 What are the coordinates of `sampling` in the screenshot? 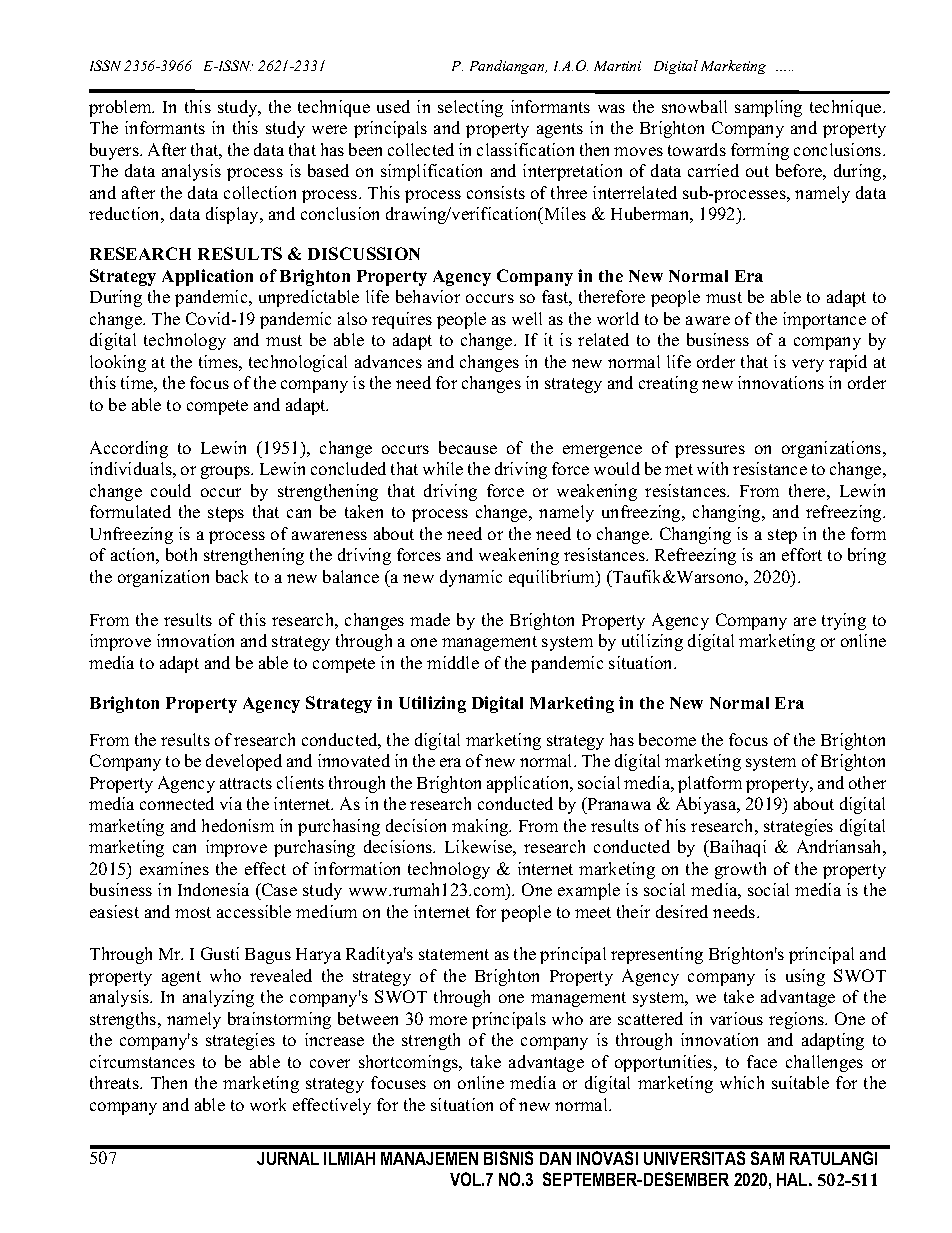 It's located at (768, 108).
